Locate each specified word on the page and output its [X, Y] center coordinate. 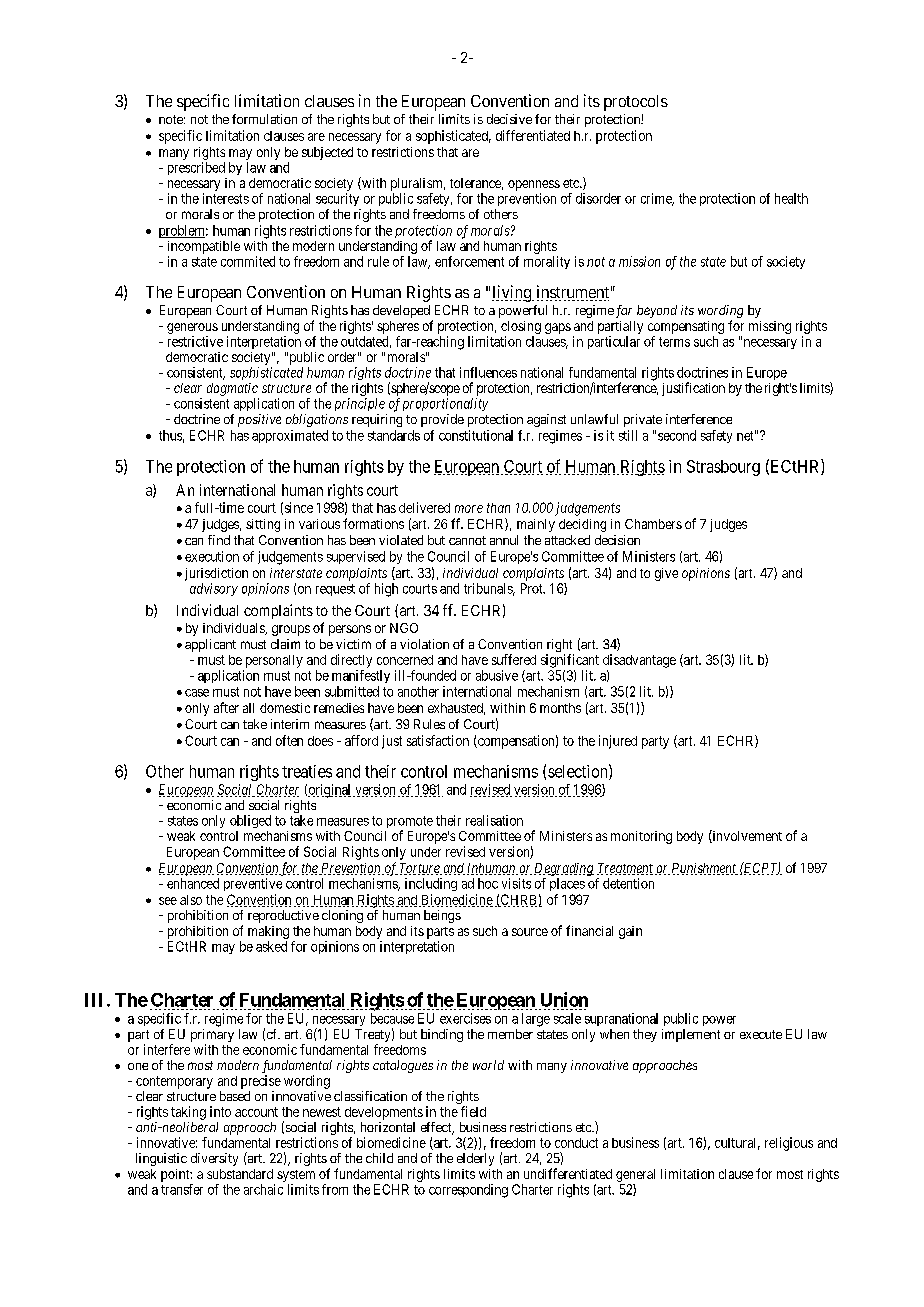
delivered [424, 507]
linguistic [161, 1159]
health [791, 198]
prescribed [196, 168]
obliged [250, 821]
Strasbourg [723, 468]
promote [410, 823]
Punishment [705, 869]
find [219, 540]
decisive [509, 119]
